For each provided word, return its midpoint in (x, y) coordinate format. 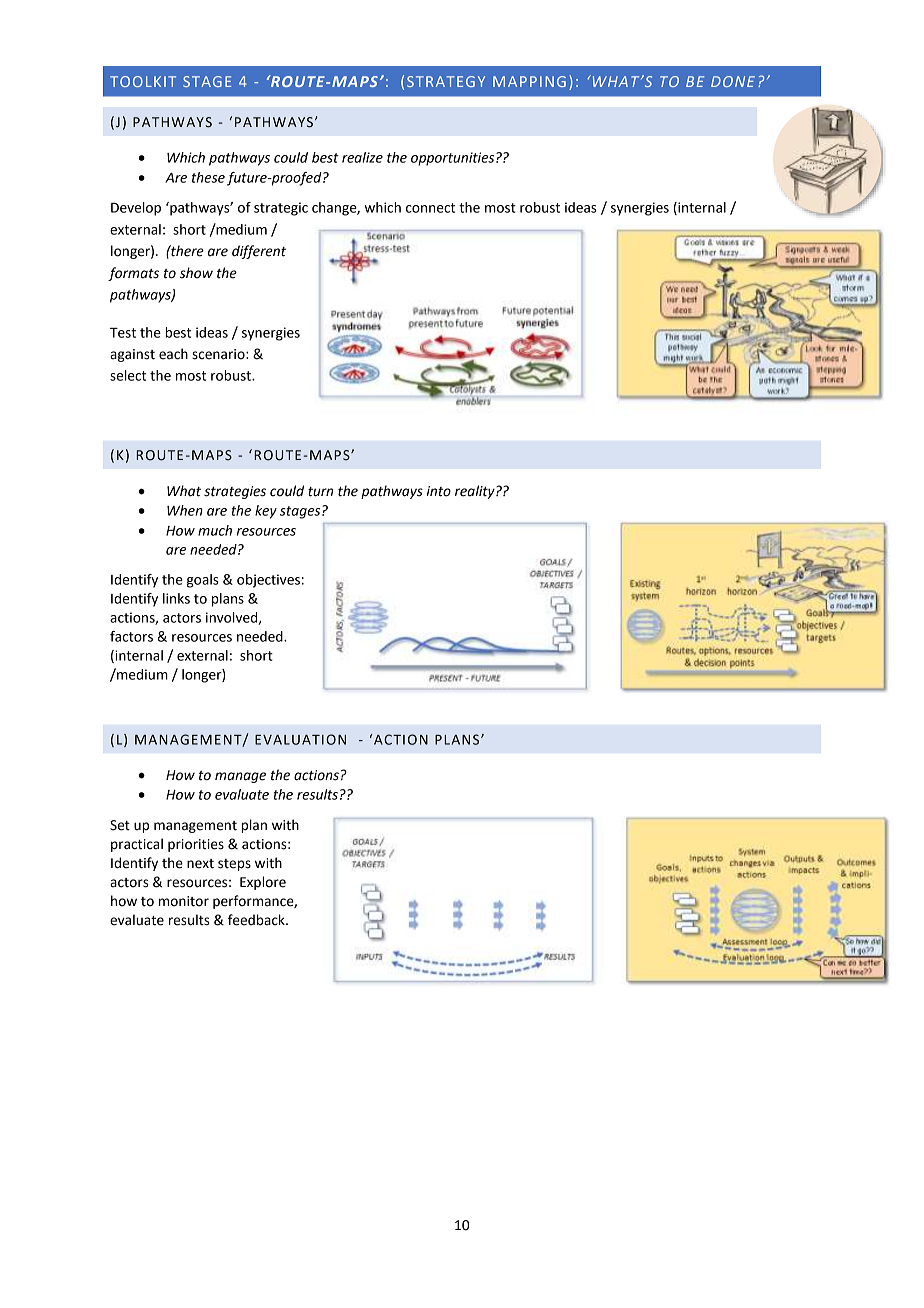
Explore (263, 883)
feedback (257, 920)
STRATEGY (446, 81)
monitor (184, 901)
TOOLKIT (143, 81)
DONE (733, 81)
